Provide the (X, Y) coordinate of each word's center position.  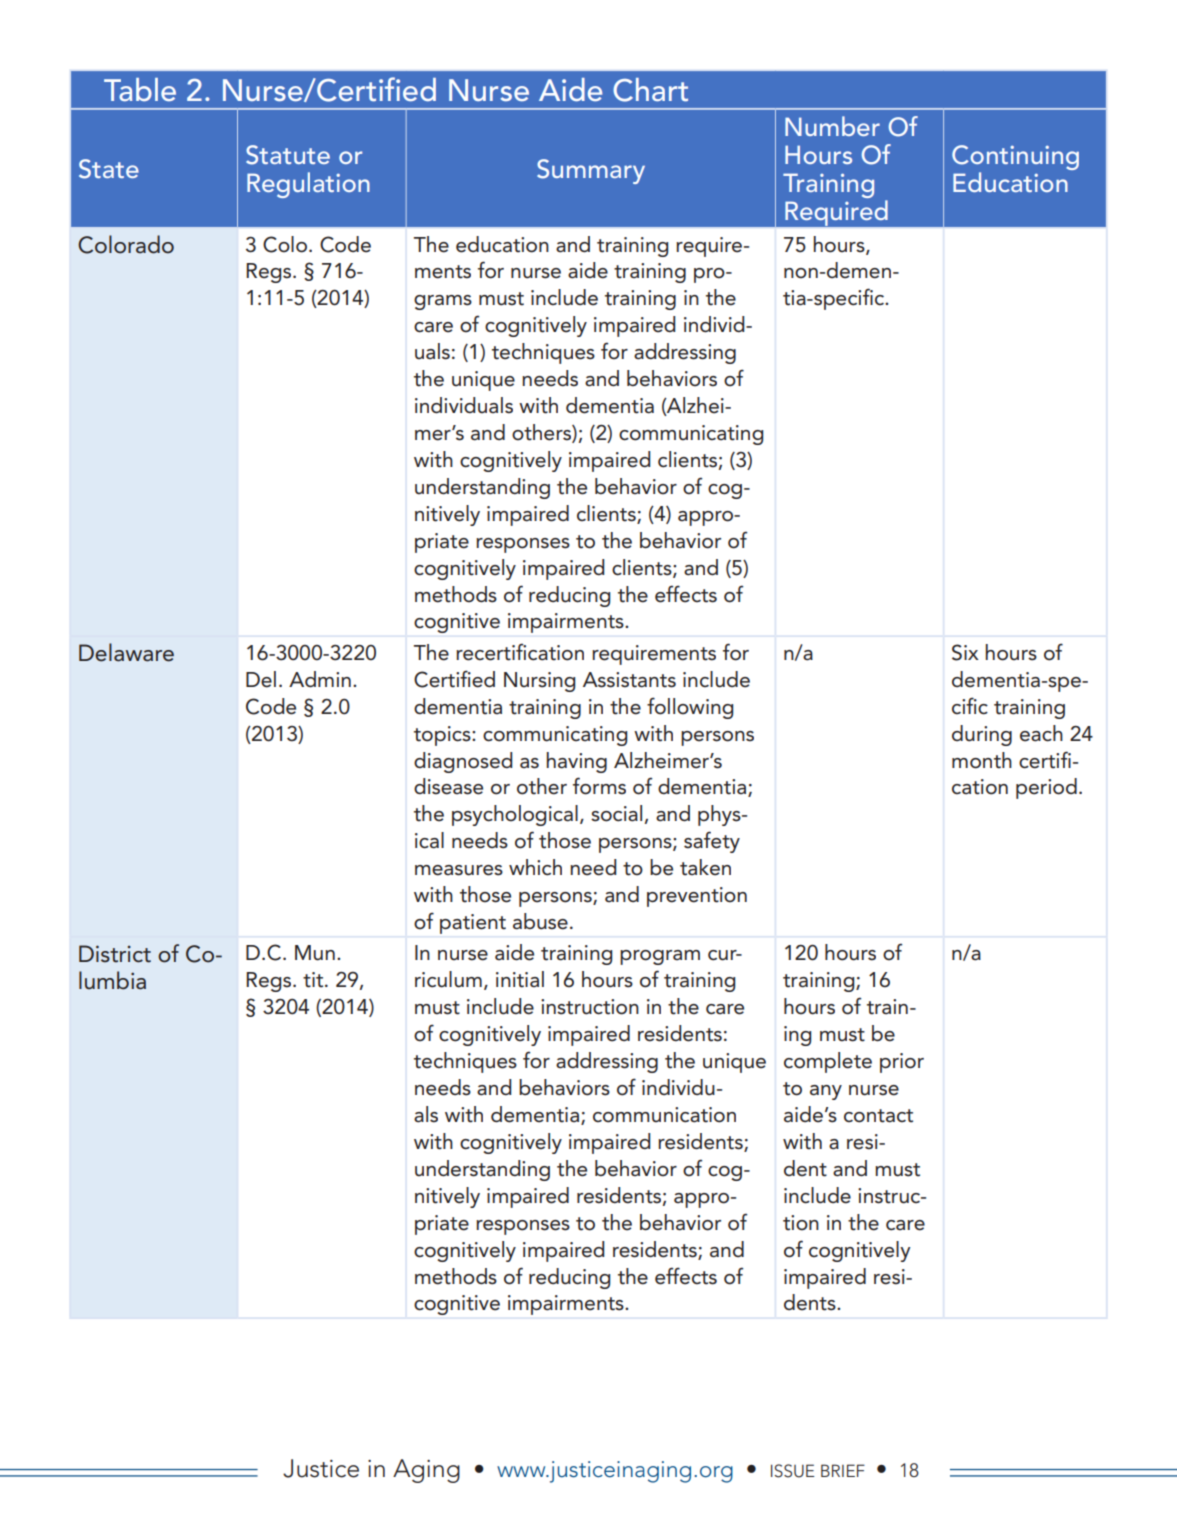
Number (832, 126)
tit (314, 980)
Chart (650, 90)
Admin (320, 679)
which (535, 867)
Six (965, 652)
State (109, 169)
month (982, 760)
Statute (288, 155)
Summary (591, 171)
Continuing (1015, 159)
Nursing (539, 682)
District (115, 954)
